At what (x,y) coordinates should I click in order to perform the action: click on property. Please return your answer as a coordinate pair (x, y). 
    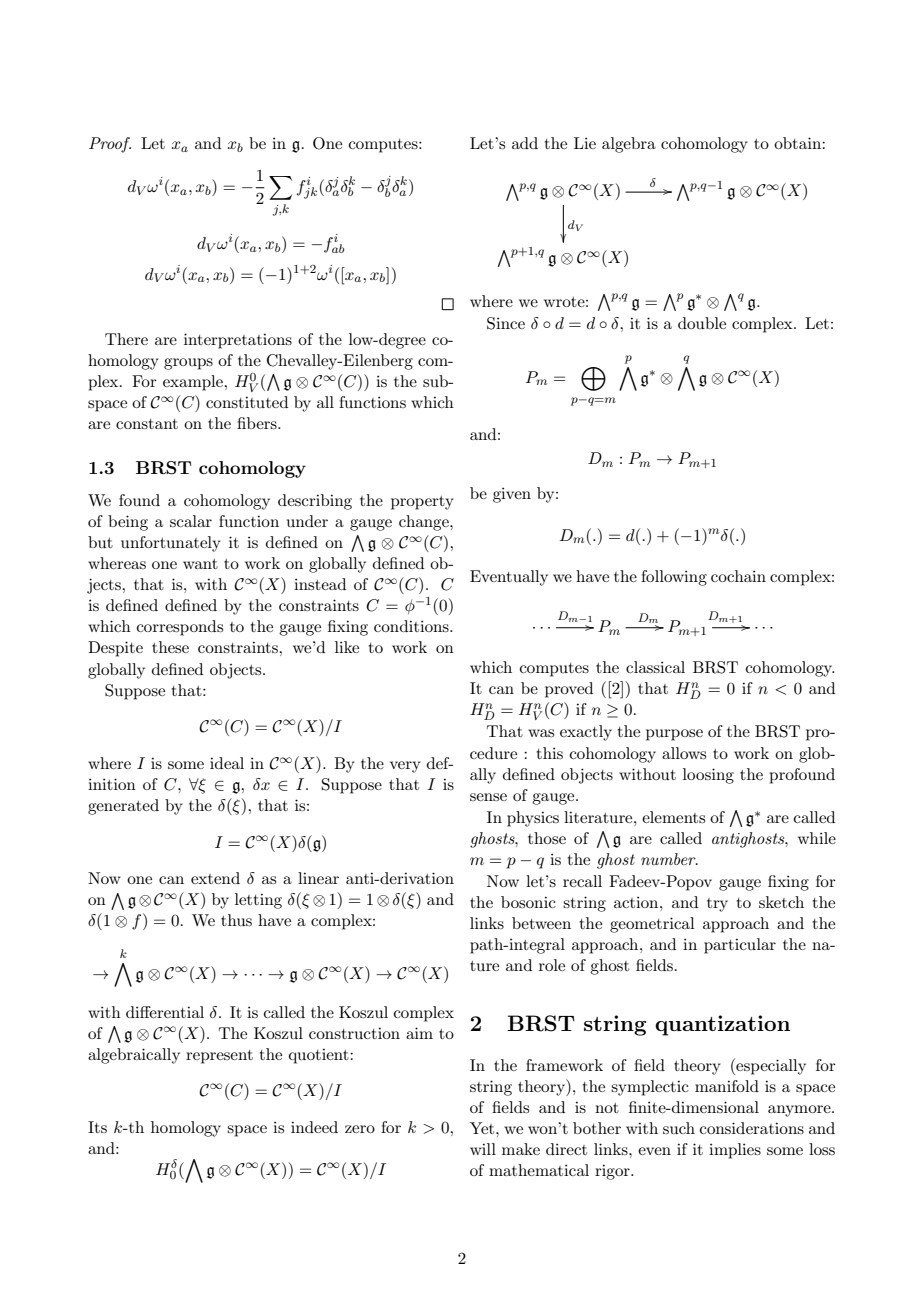
    Looking at the image, I should click on (422, 503).
